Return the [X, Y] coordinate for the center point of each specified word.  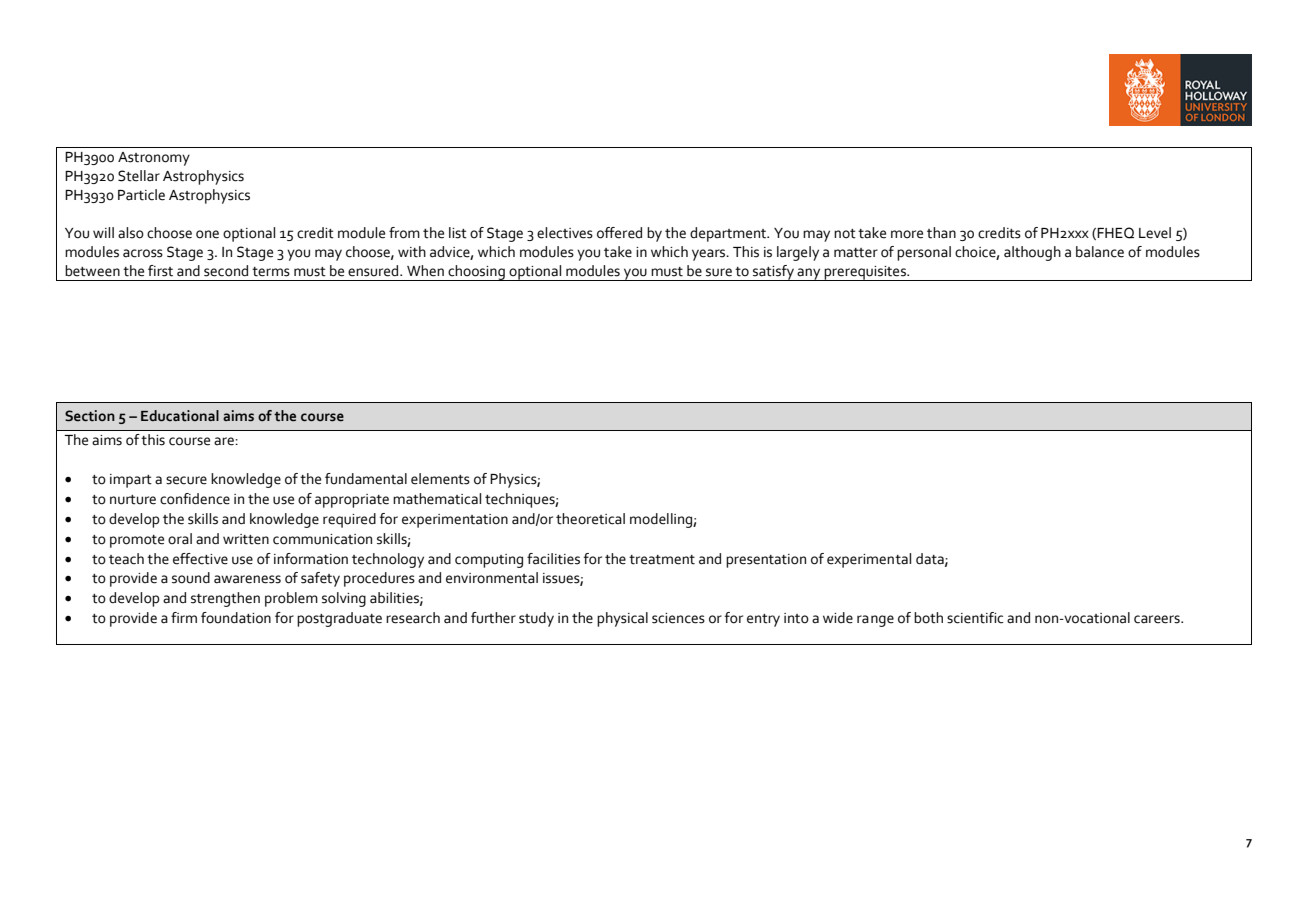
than [941, 233]
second [226, 271]
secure [186, 480]
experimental [869, 560]
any [809, 274]
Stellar [139, 176]
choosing [476, 273]
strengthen [225, 599]
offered [619, 233]
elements [440, 479]
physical [622, 619]
